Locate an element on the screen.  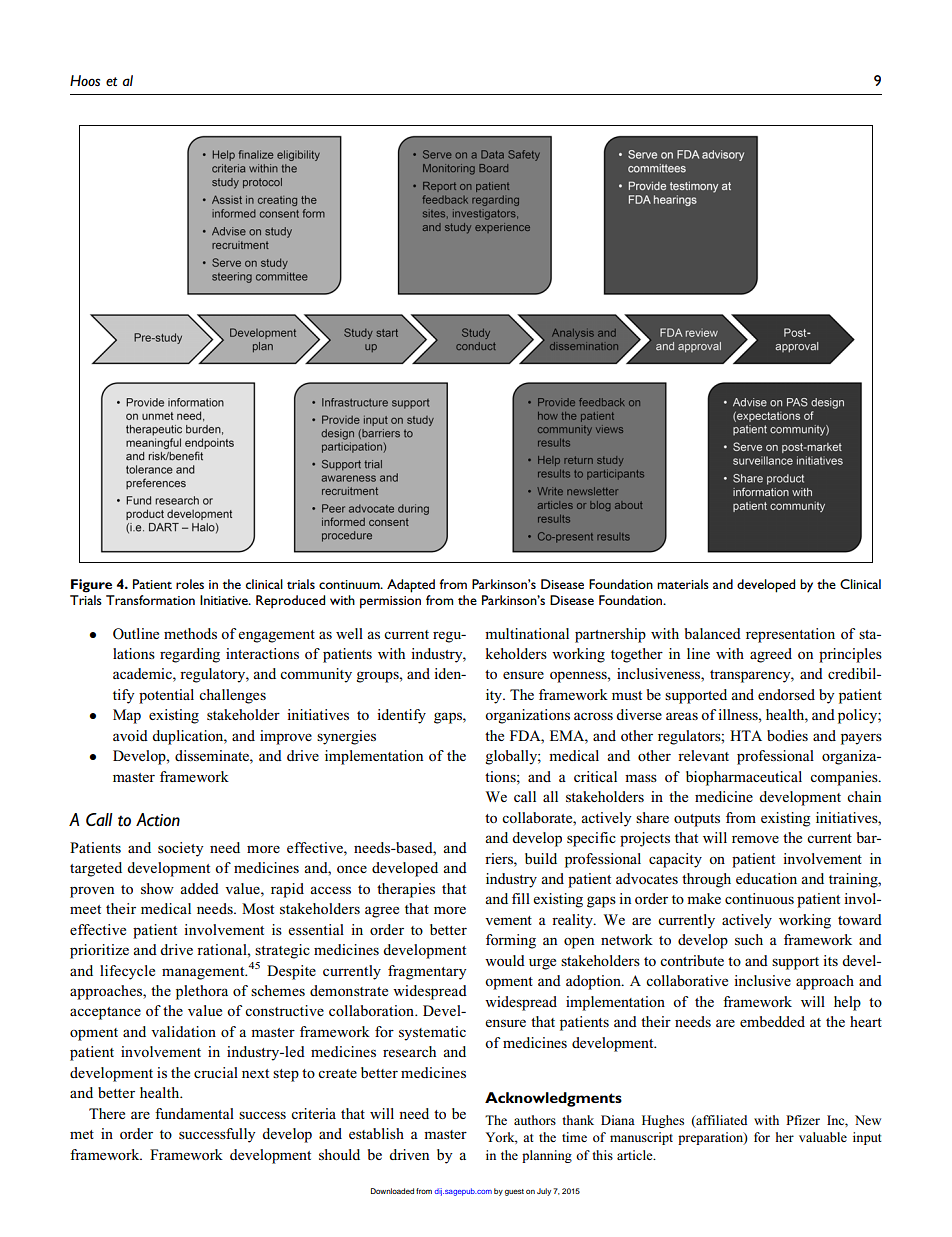
representation is located at coordinates (790, 635).
